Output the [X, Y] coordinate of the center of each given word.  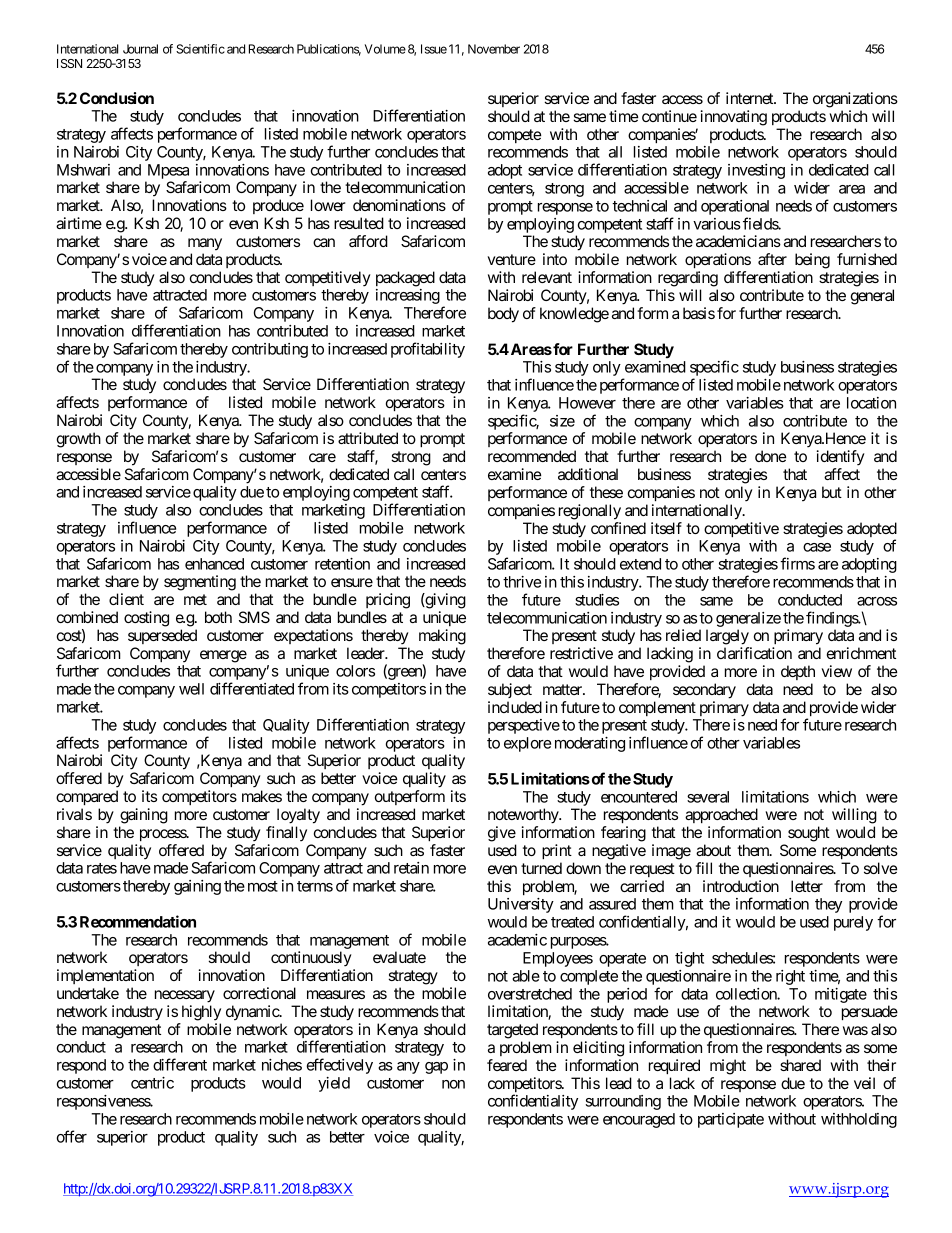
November [494, 49]
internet [750, 98]
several [708, 797]
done [770, 456]
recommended [532, 456]
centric [152, 1083]
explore [527, 744]
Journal [140, 49]
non [453, 1084]
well [191, 689]
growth [79, 440]
